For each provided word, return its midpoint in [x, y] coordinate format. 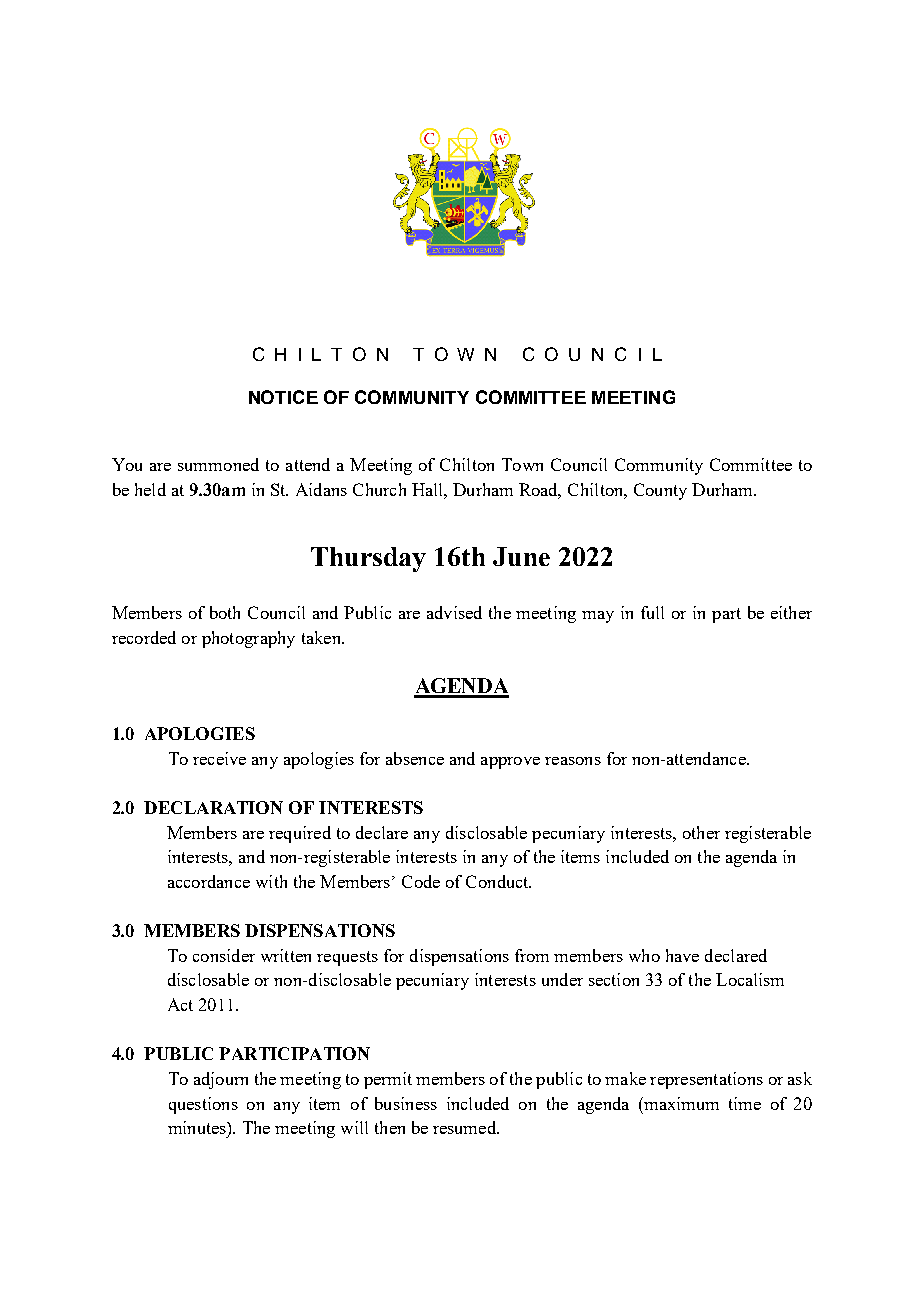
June [521, 556]
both [225, 612]
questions [203, 1105]
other [701, 832]
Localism [750, 979]
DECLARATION [213, 807]
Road [540, 490]
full [652, 612]
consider [224, 955]
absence [415, 758]
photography [248, 639]
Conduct [498, 881]
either [791, 612]
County [660, 491]
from [532, 955]
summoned [218, 464]
